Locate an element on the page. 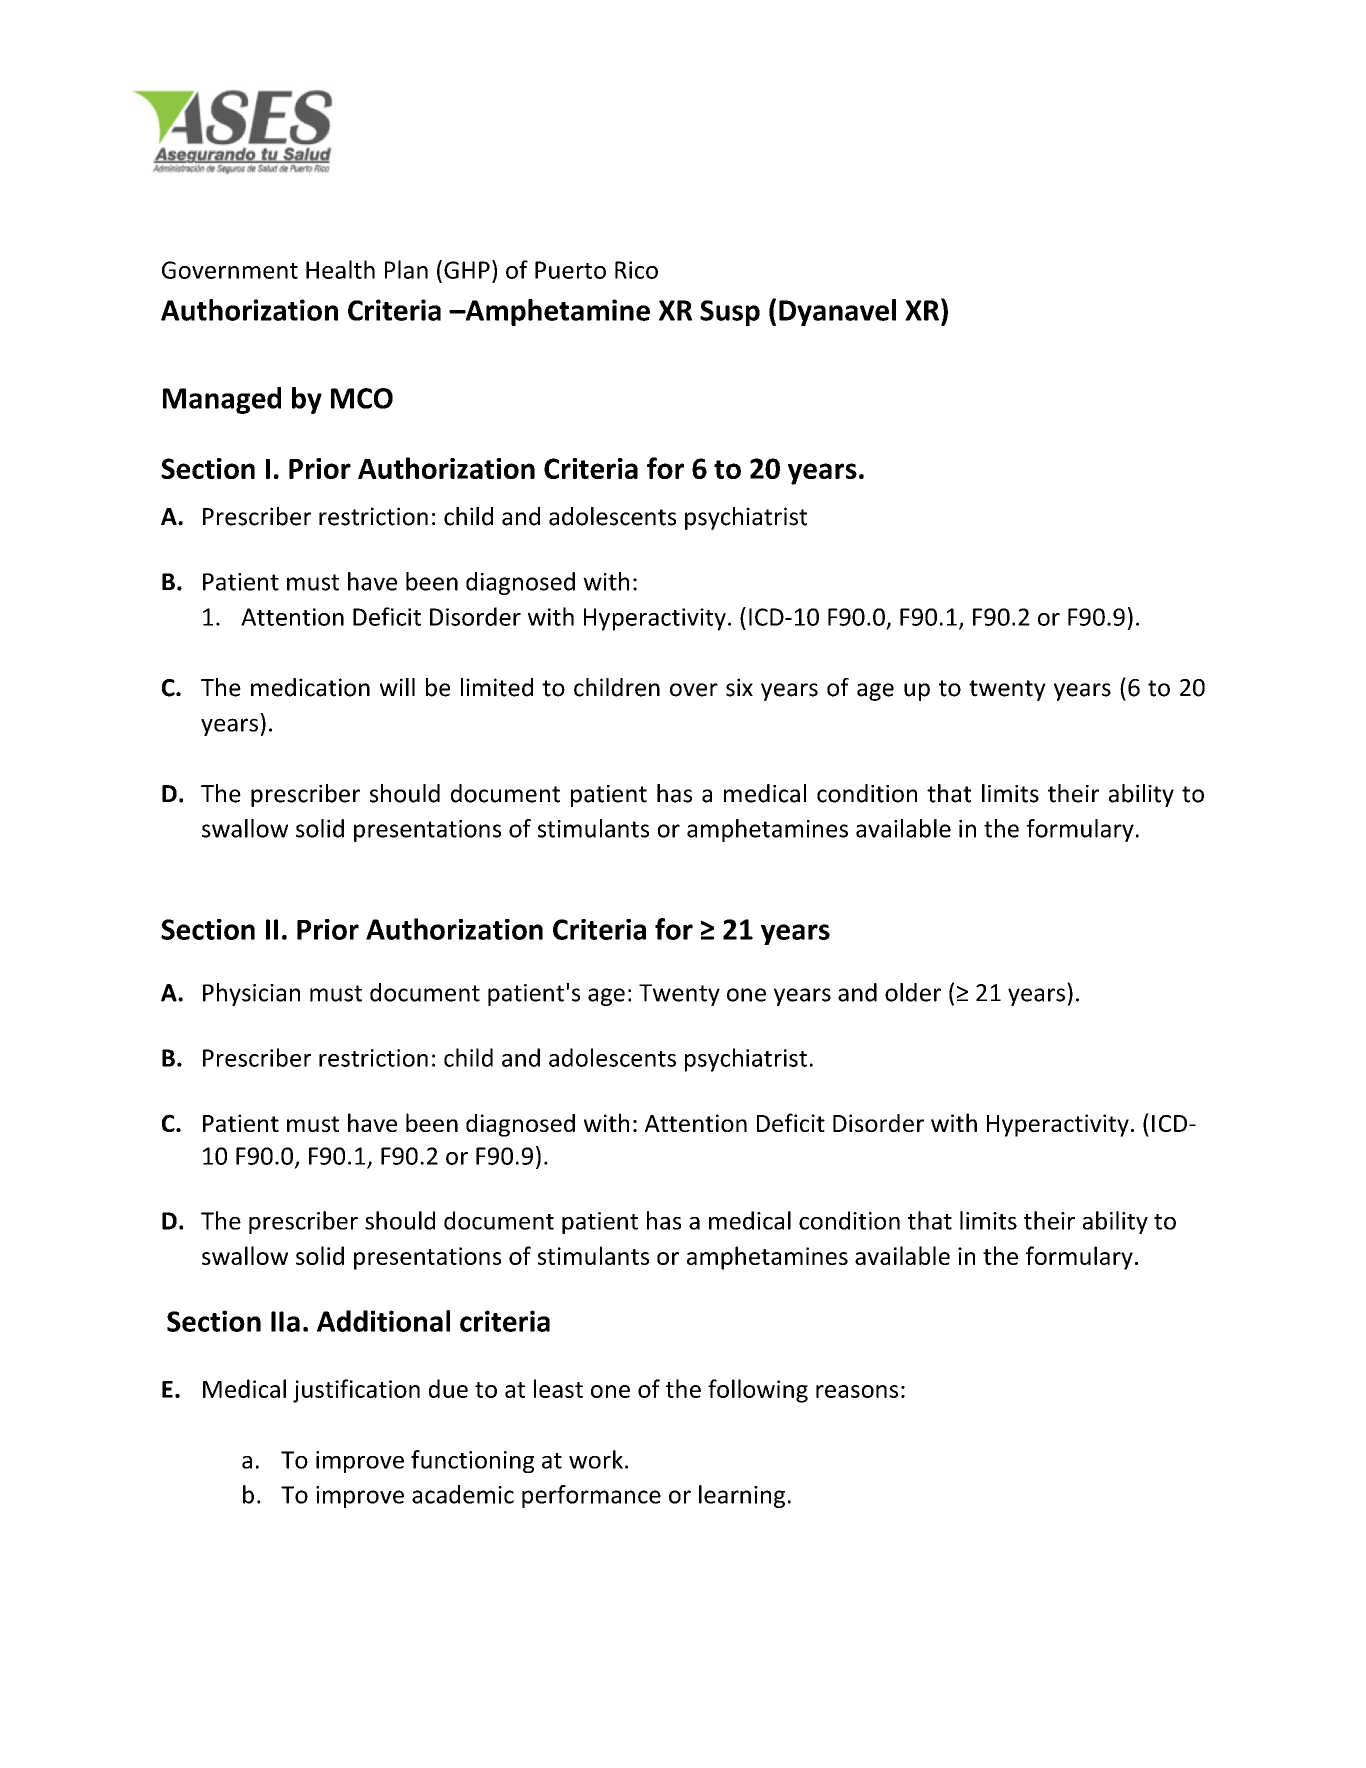 The image size is (1366, 1768). Physician is located at coordinates (251, 994).
